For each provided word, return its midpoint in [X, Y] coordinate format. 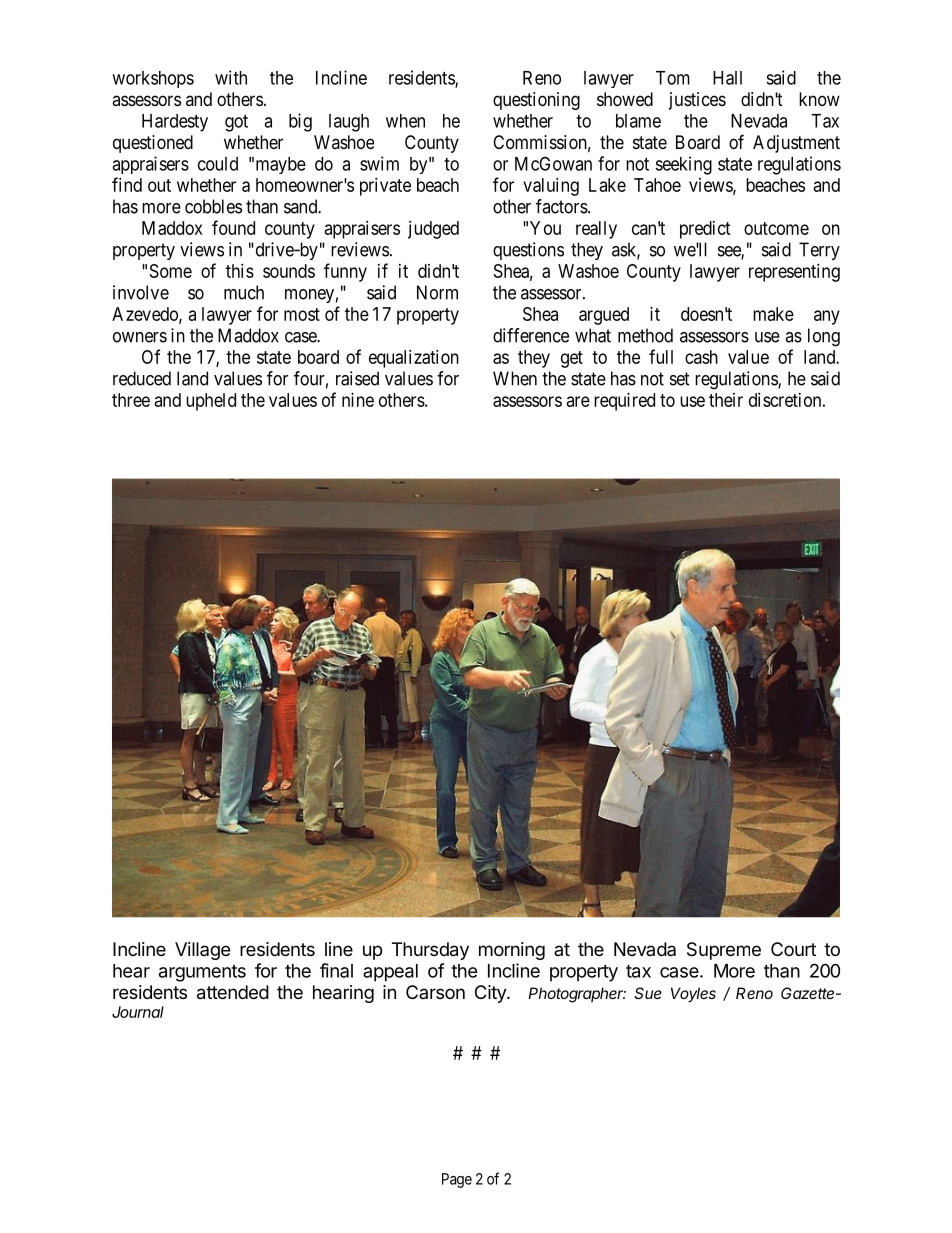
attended [233, 992]
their [726, 400]
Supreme [724, 951]
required [624, 402]
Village [202, 951]
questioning [536, 101]
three [131, 400]
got [236, 123]
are [578, 401]
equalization [414, 359]
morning [512, 951]
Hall [727, 78]
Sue [648, 993]
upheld [211, 402]
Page [457, 1180]
